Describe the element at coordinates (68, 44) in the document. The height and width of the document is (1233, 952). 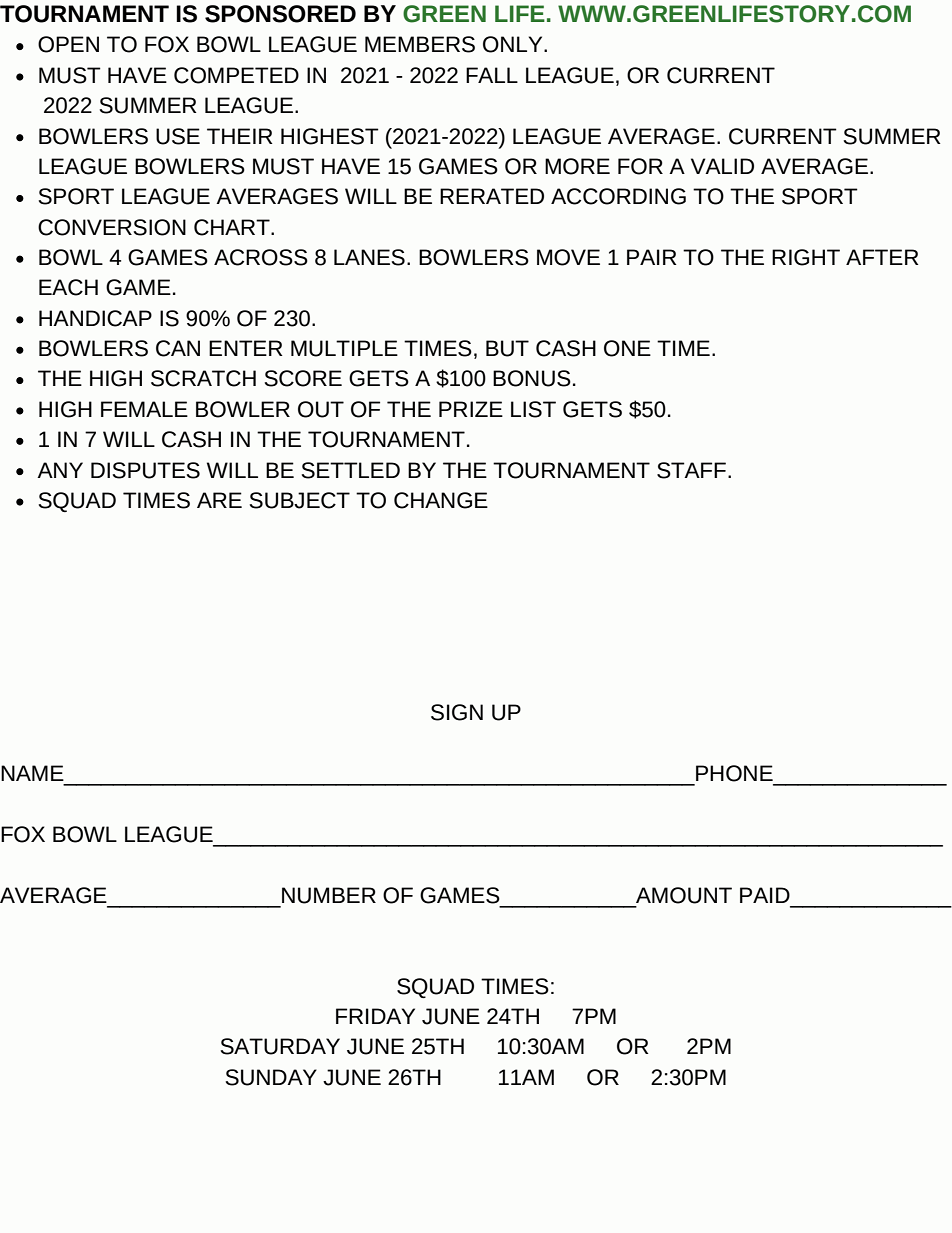
I see `OPEN` at that location.
